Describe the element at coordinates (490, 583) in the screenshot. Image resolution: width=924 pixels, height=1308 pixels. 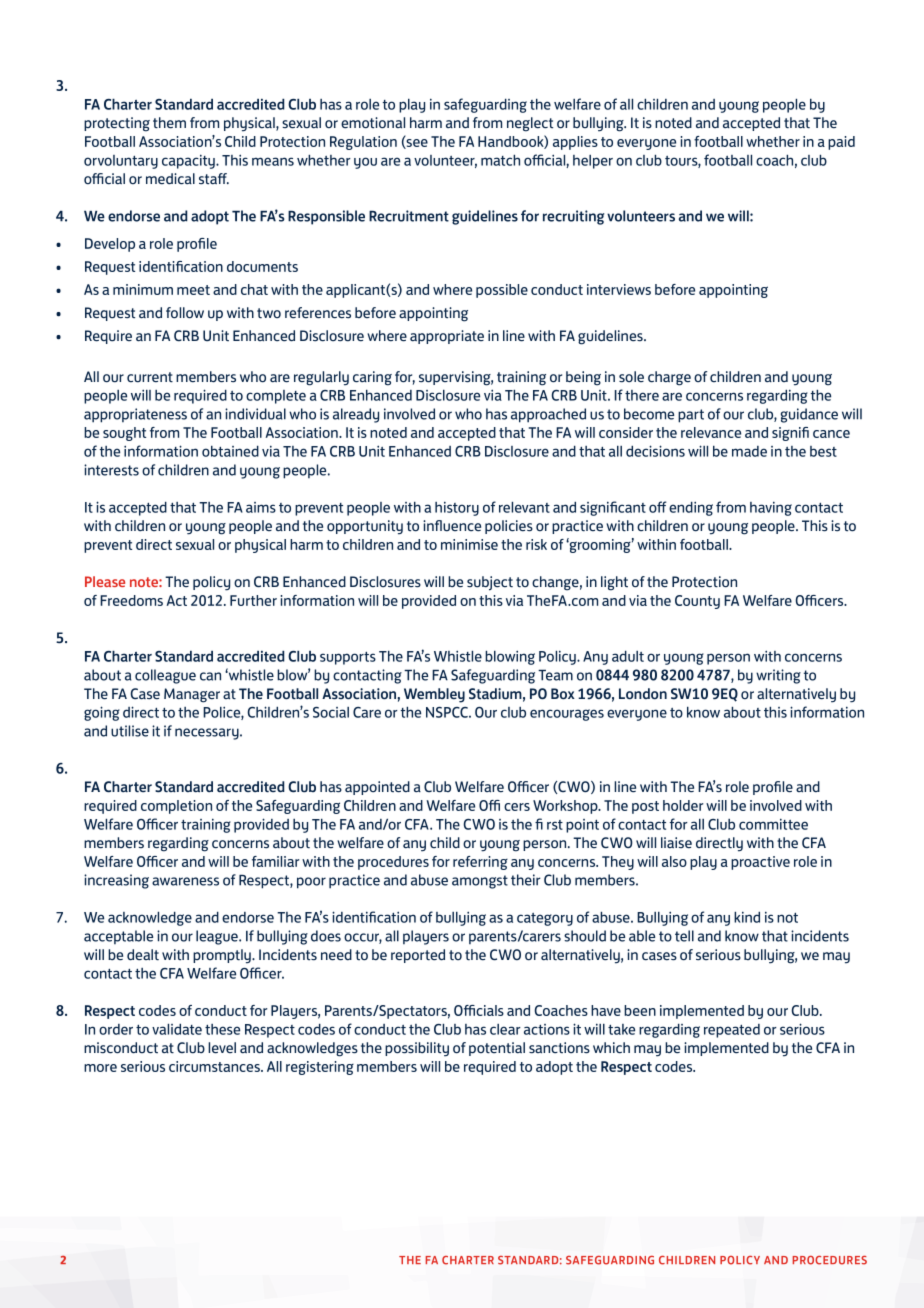
I see `subject` at that location.
